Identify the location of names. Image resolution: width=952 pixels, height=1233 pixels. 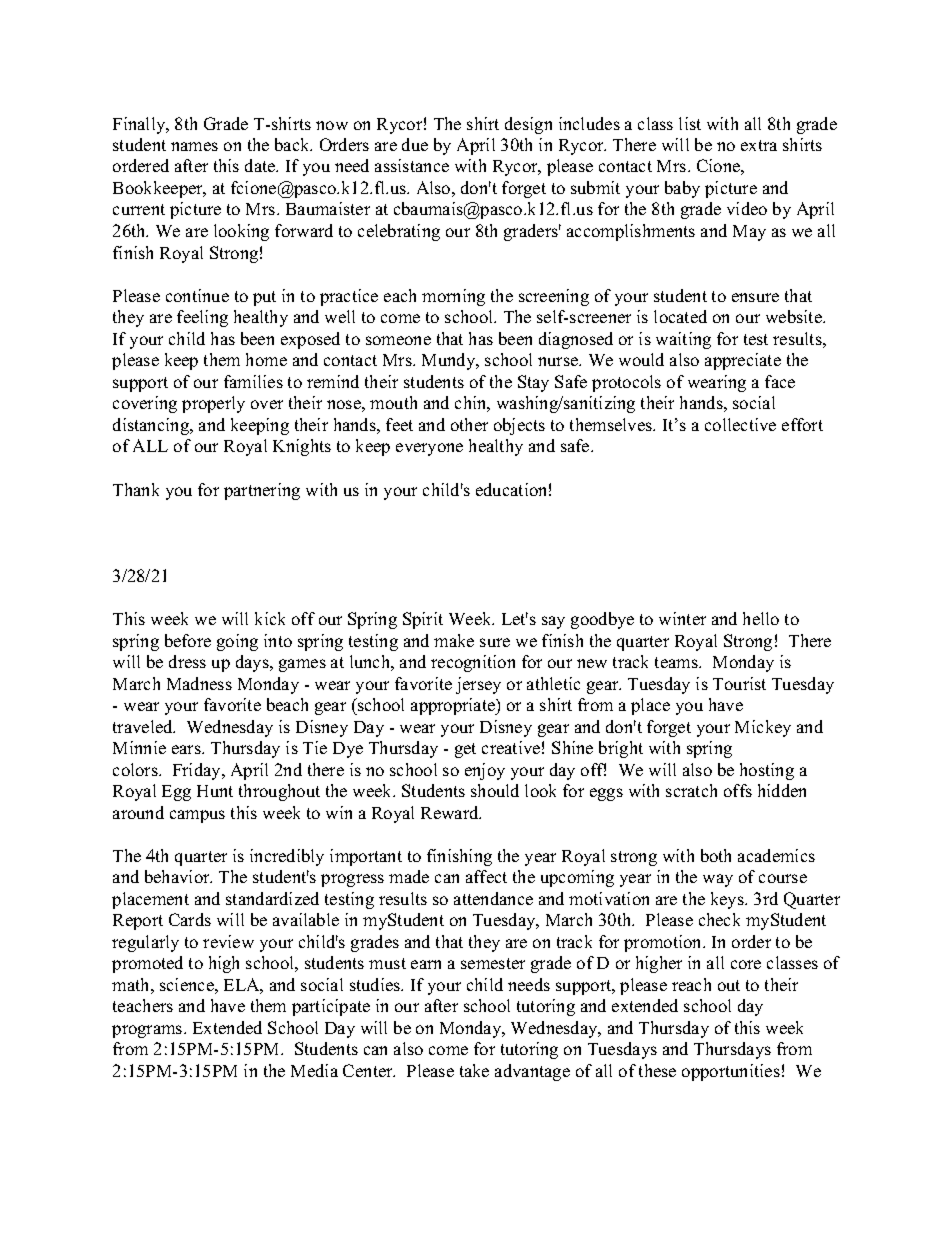
(194, 146).
